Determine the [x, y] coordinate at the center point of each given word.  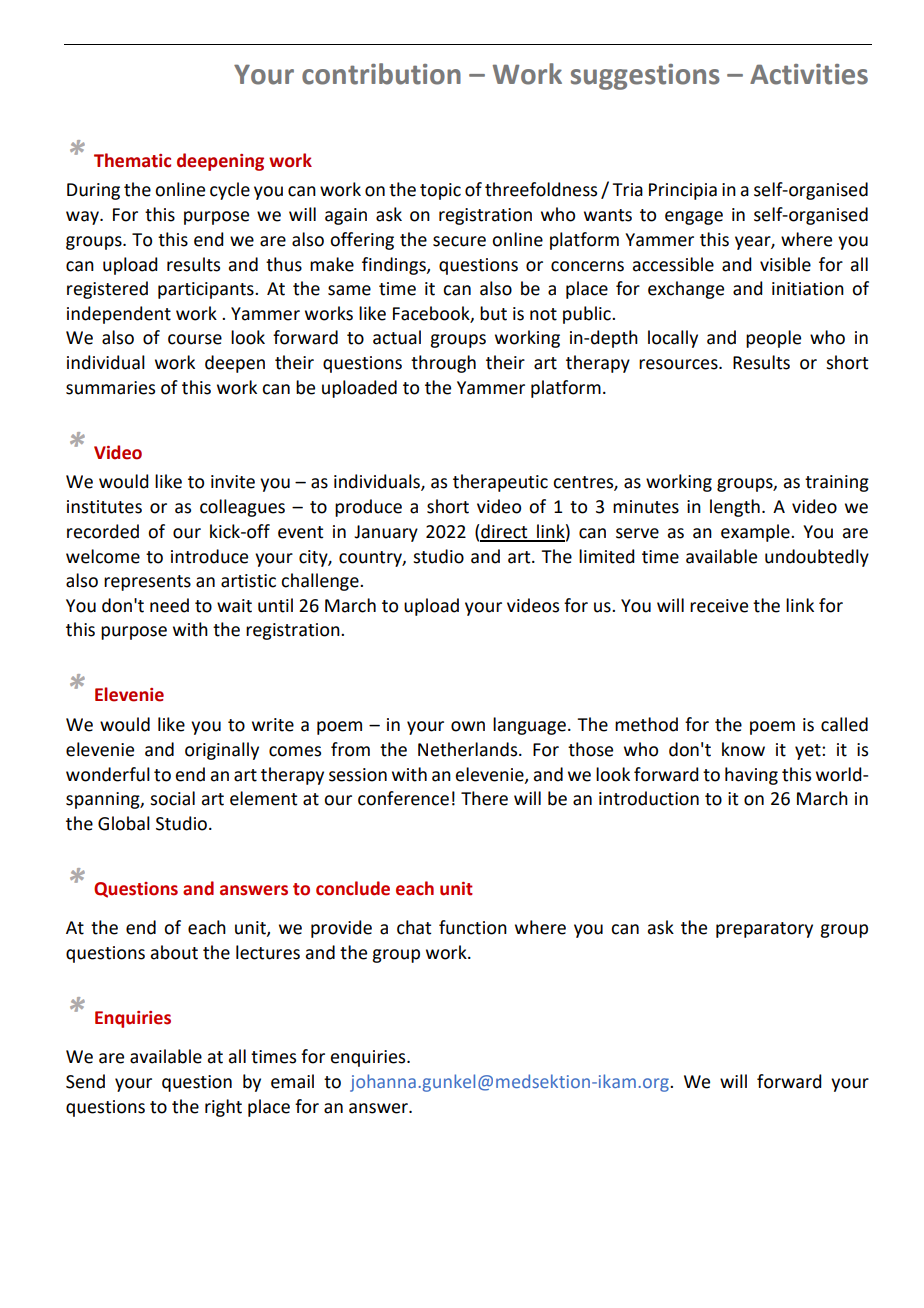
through [443, 364]
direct [504, 532]
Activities [809, 74]
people [773, 339]
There [484, 798]
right [223, 1108]
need [169, 605]
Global [124, 823]
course [195, 339]
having [751, 776]
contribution [381, 74]
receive [719, 606]
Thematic [132, 160]
